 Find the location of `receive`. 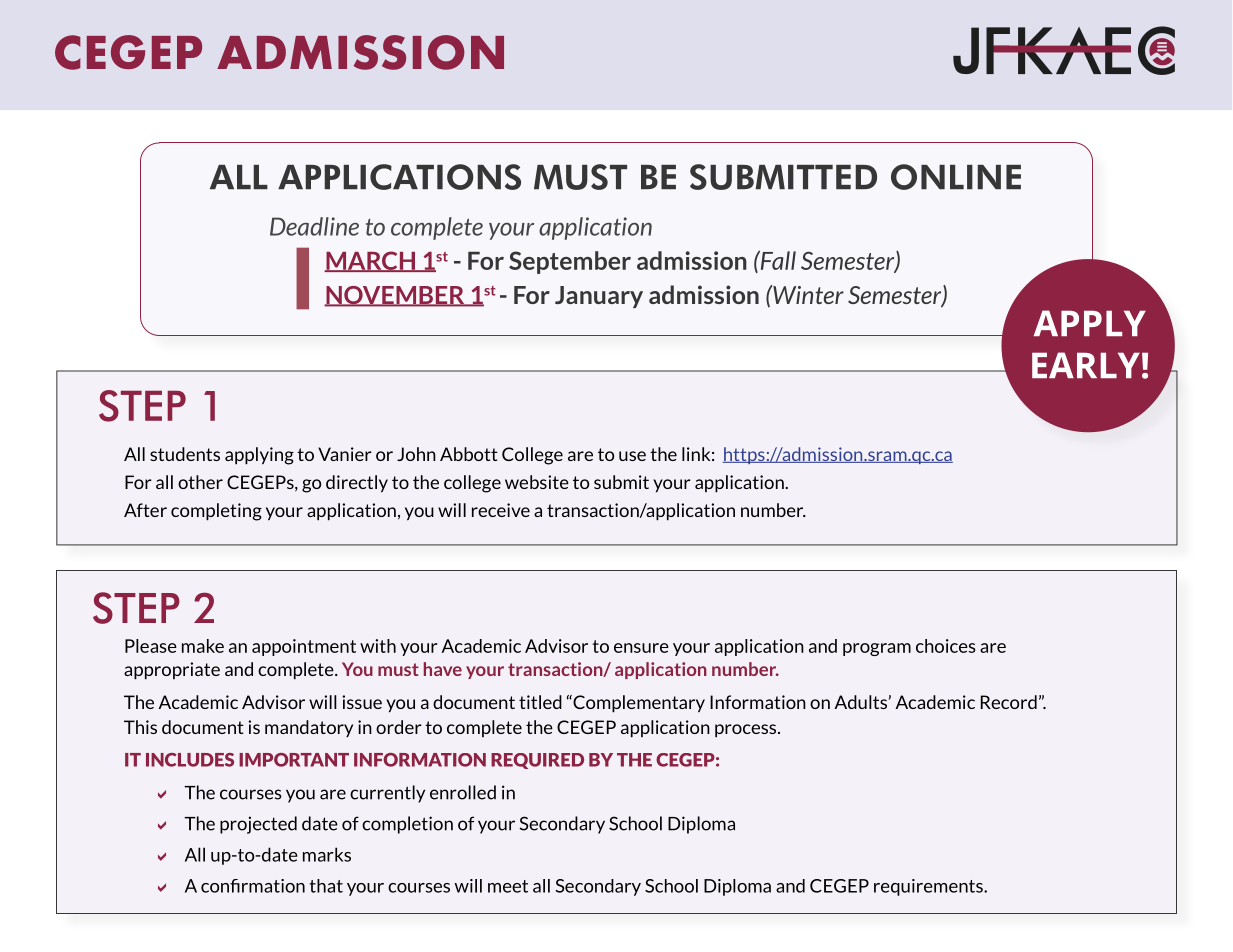

receive is located at coordinates (501, 510).
